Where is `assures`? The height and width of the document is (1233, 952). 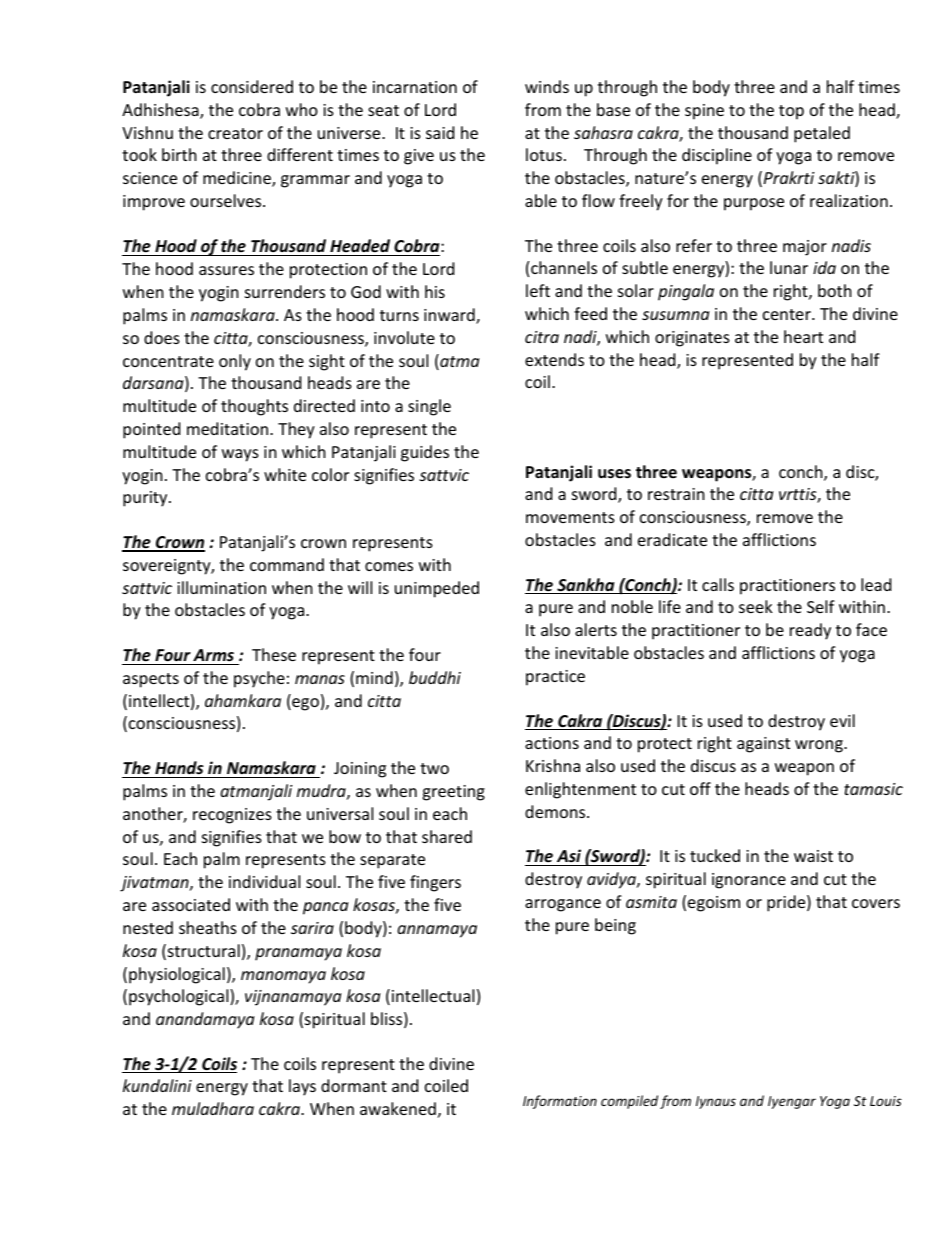
assures is located at coordinates (226, 270).
